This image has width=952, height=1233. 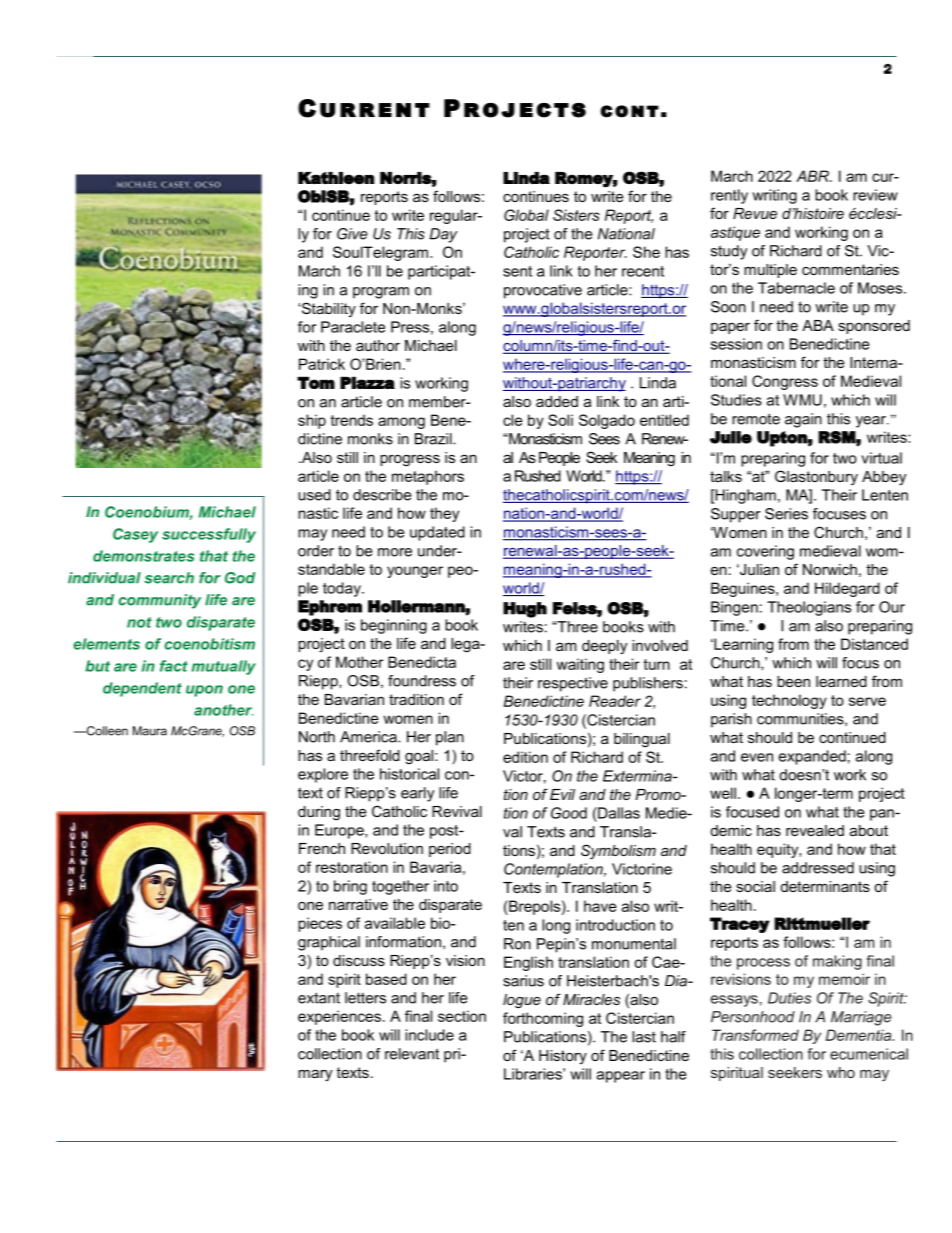 I want to click on plan, so click(x=450, y=738).
